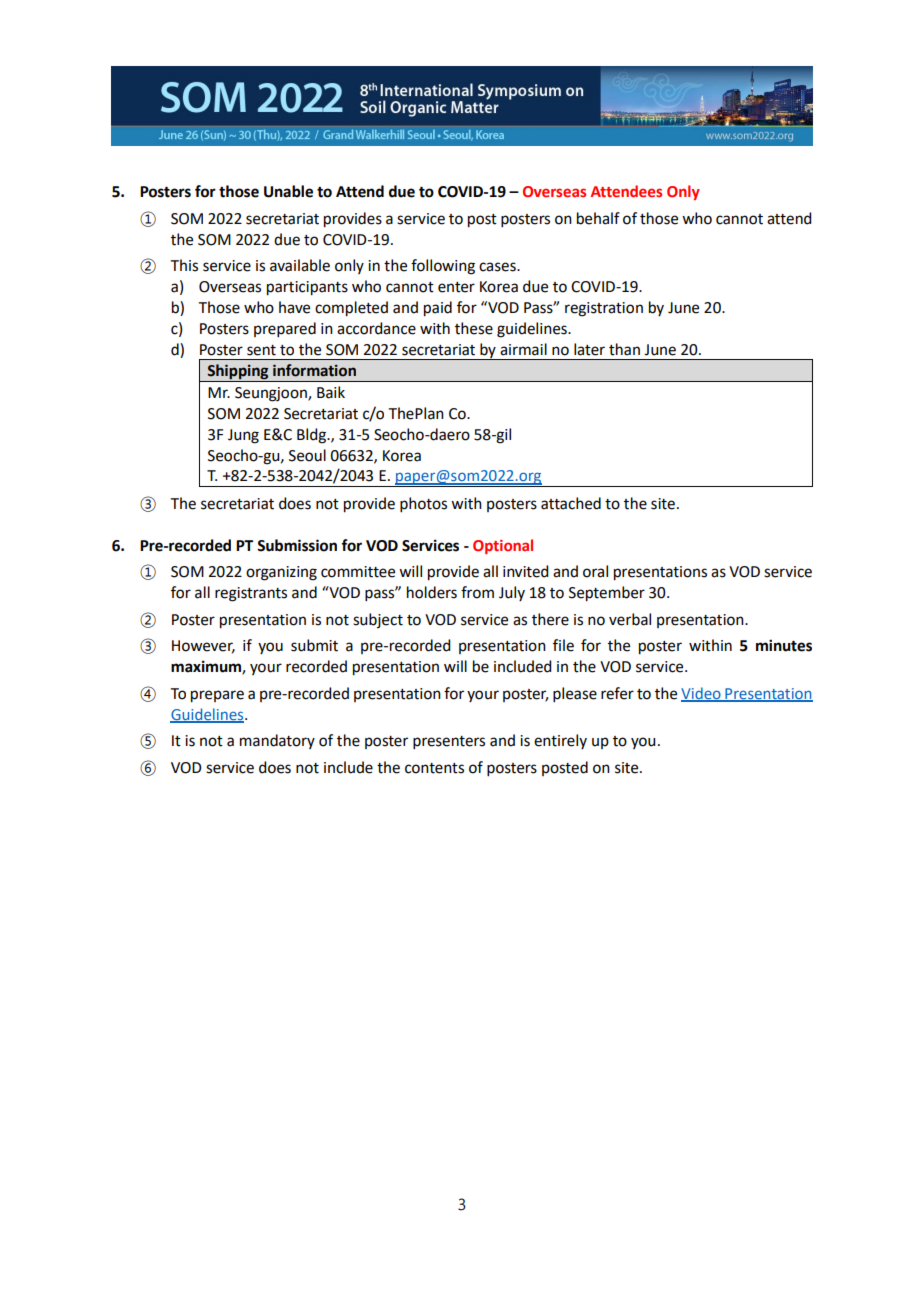 The height and width of the image is (1308, 924). What do you see at coordinates (624, 349) in the image?
I see `than` at bounding box center [624, 349].
